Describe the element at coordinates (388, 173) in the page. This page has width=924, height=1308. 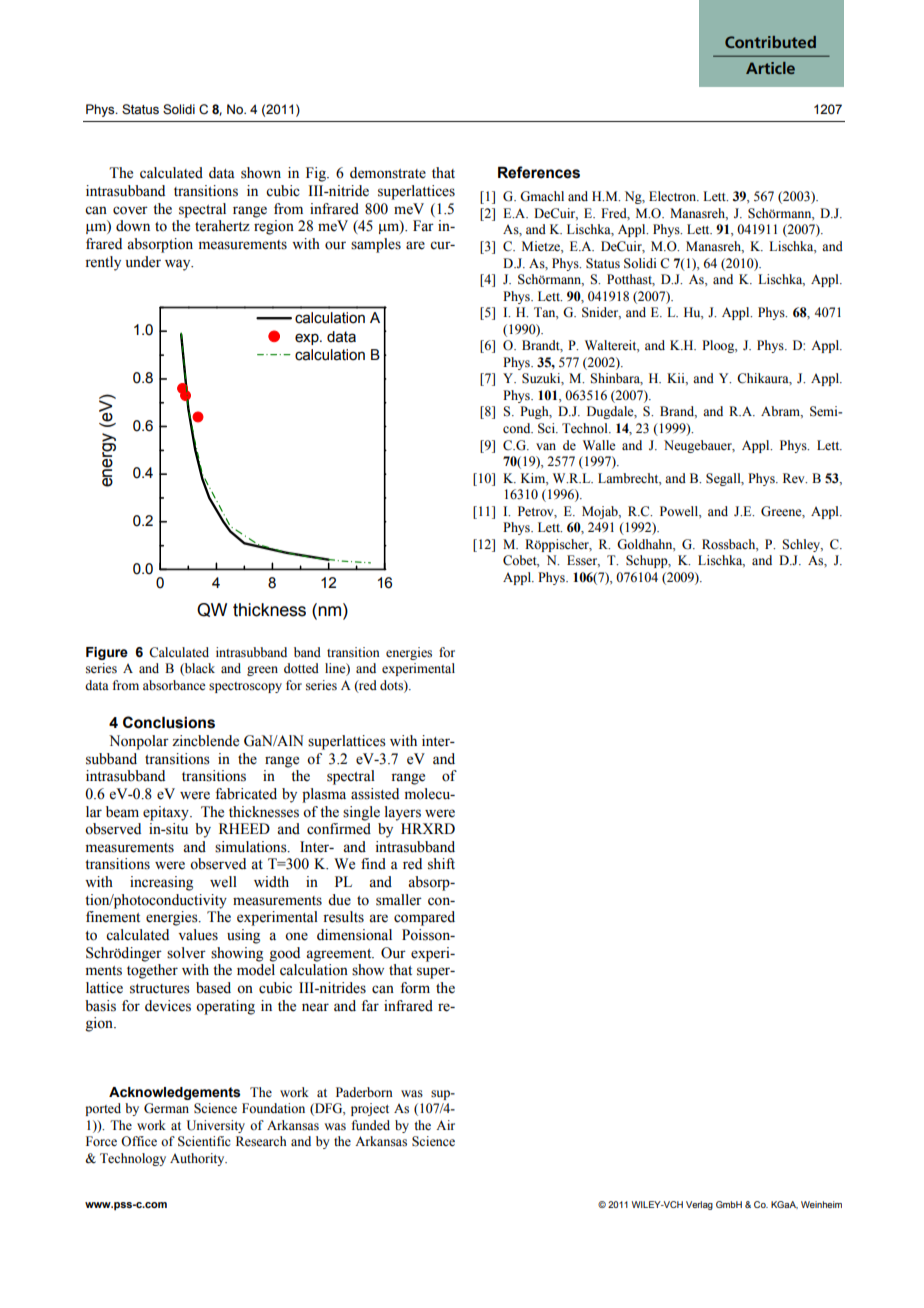
I see `demonstrate` at that location.
